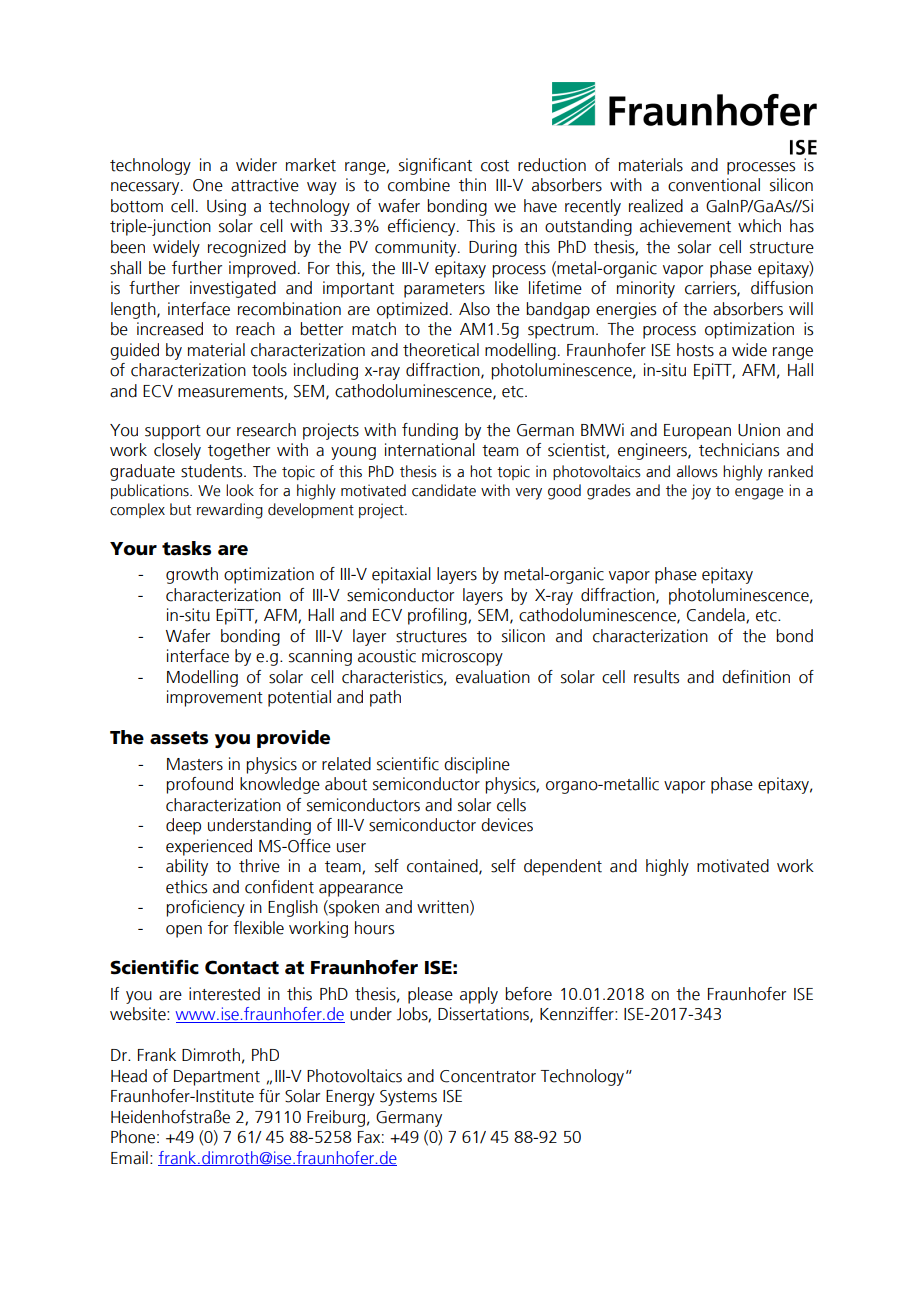 The image size is (924, 1308). I want to click on Concentrator, so click(488, 1076).
